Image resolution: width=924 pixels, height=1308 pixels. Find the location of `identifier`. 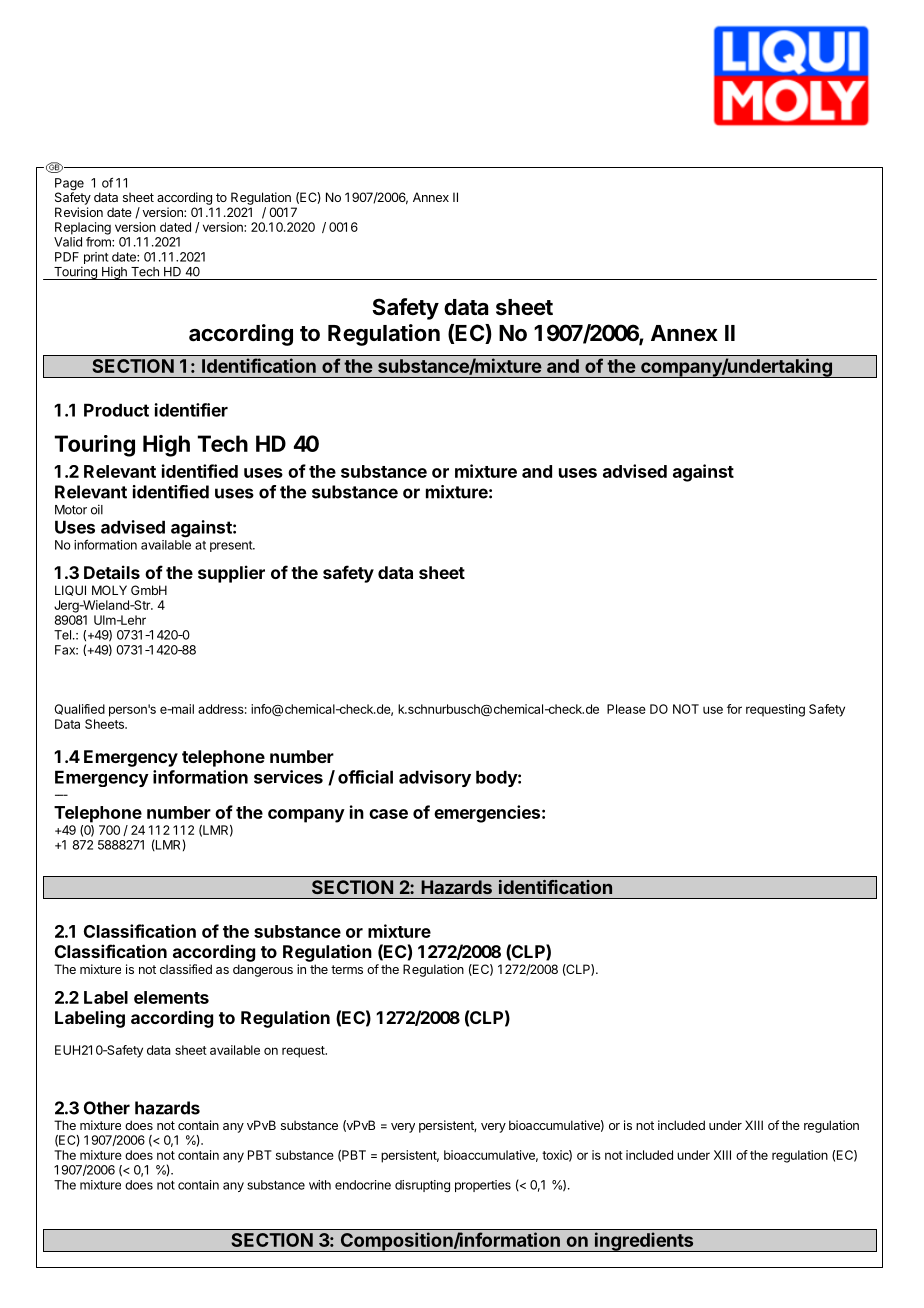

identifier is located at coordinates (191, 410).
